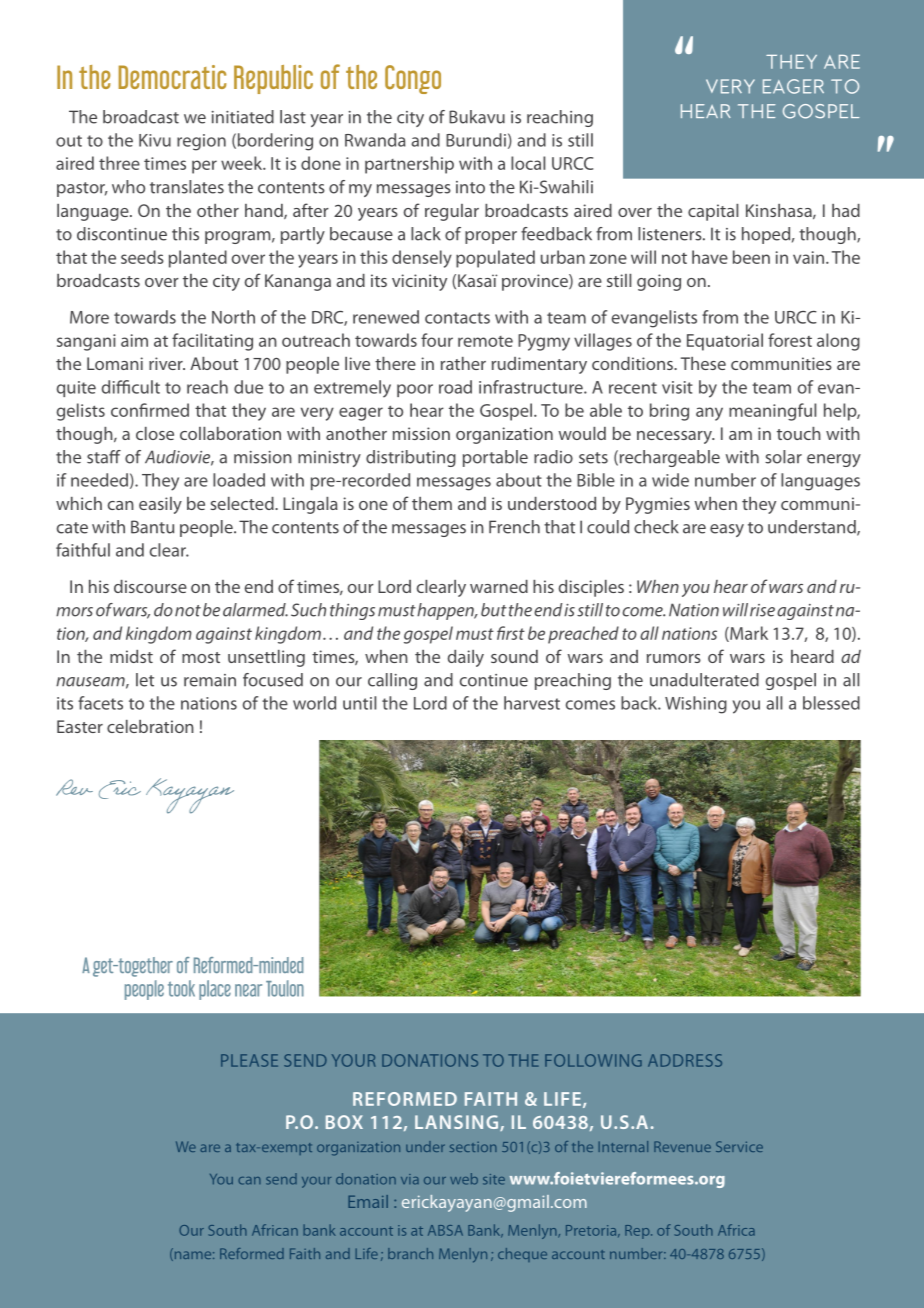  I want to click on Toulon, so click(285, 988).
